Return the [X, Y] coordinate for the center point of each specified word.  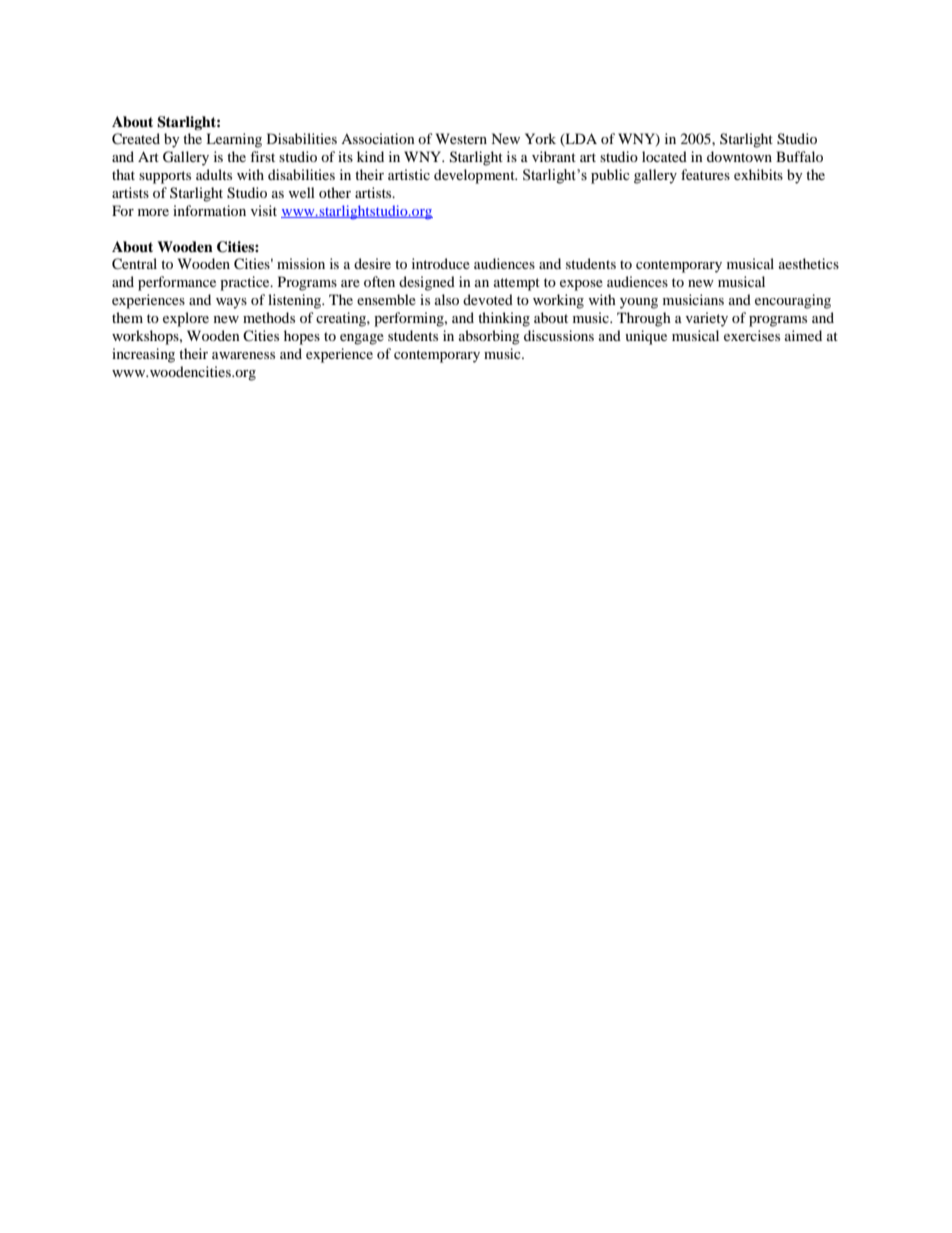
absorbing [489, 337]
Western [461, 138]
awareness [243, 355]
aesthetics [809, 263]
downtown [739, 156]
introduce [441, 263]
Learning [234, 140]
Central [134, 264]
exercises [752, 335]
